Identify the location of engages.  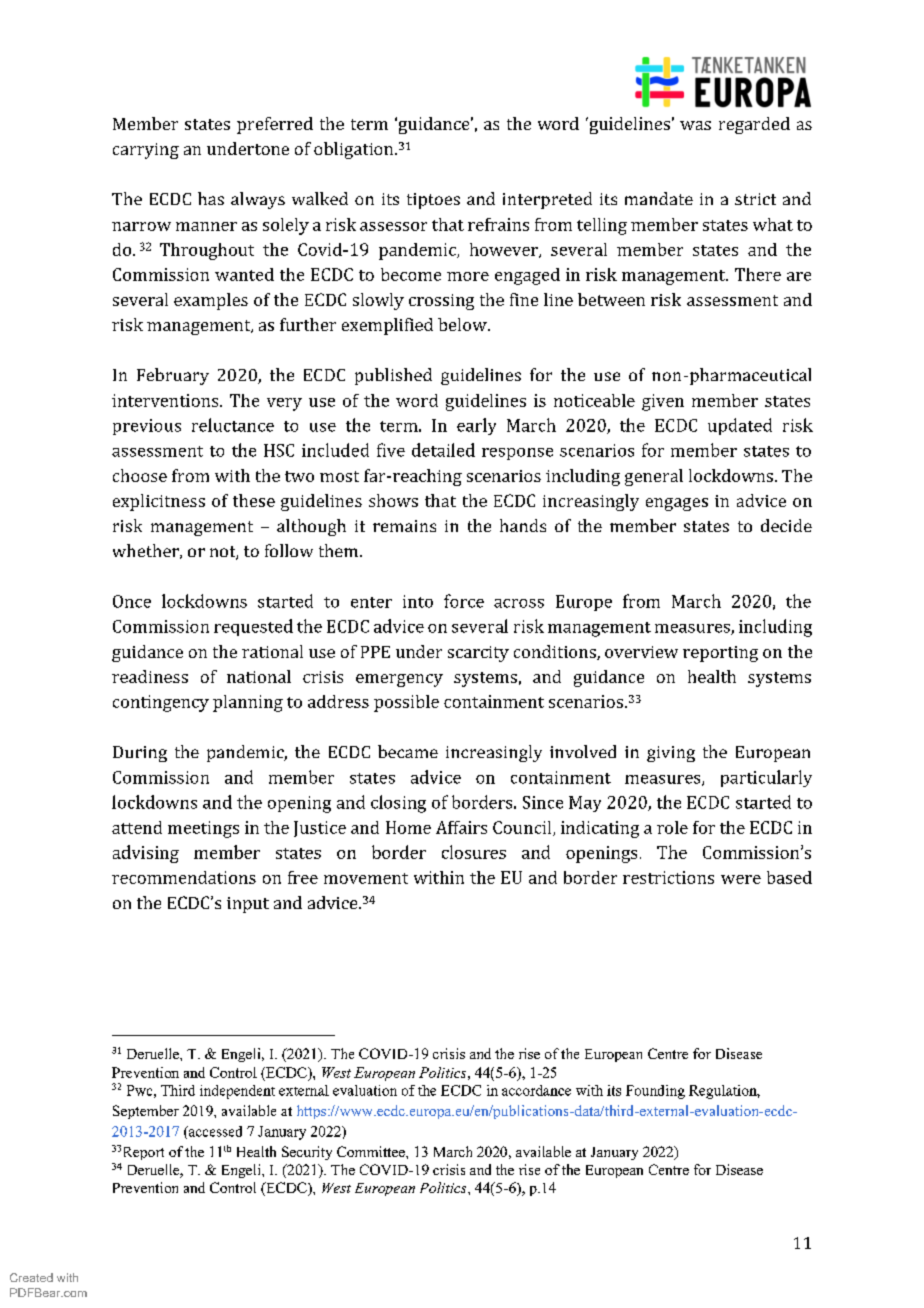
(677, 504).
